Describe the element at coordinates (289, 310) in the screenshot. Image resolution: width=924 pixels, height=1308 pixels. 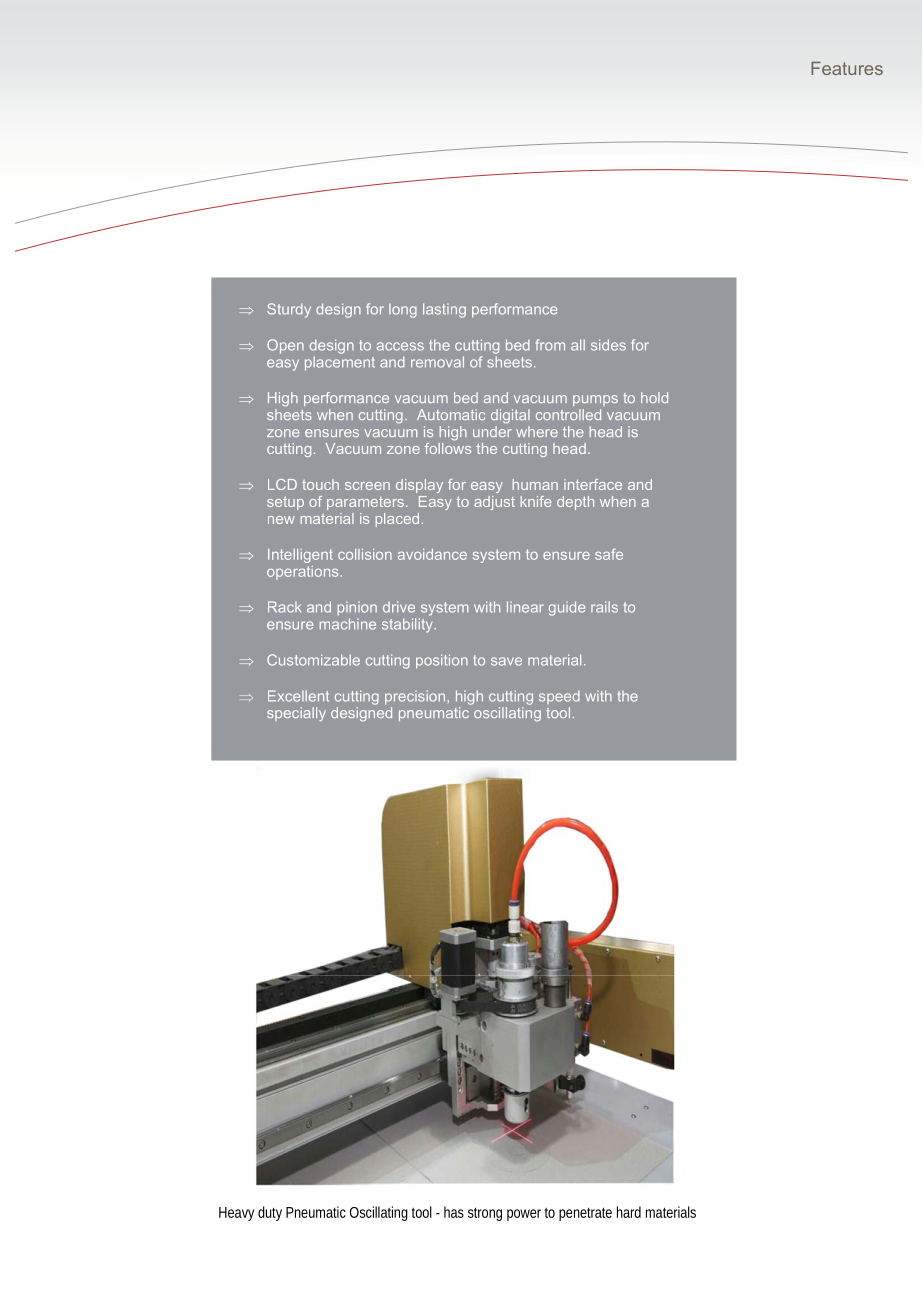
I see `Sturdy` at that location.
